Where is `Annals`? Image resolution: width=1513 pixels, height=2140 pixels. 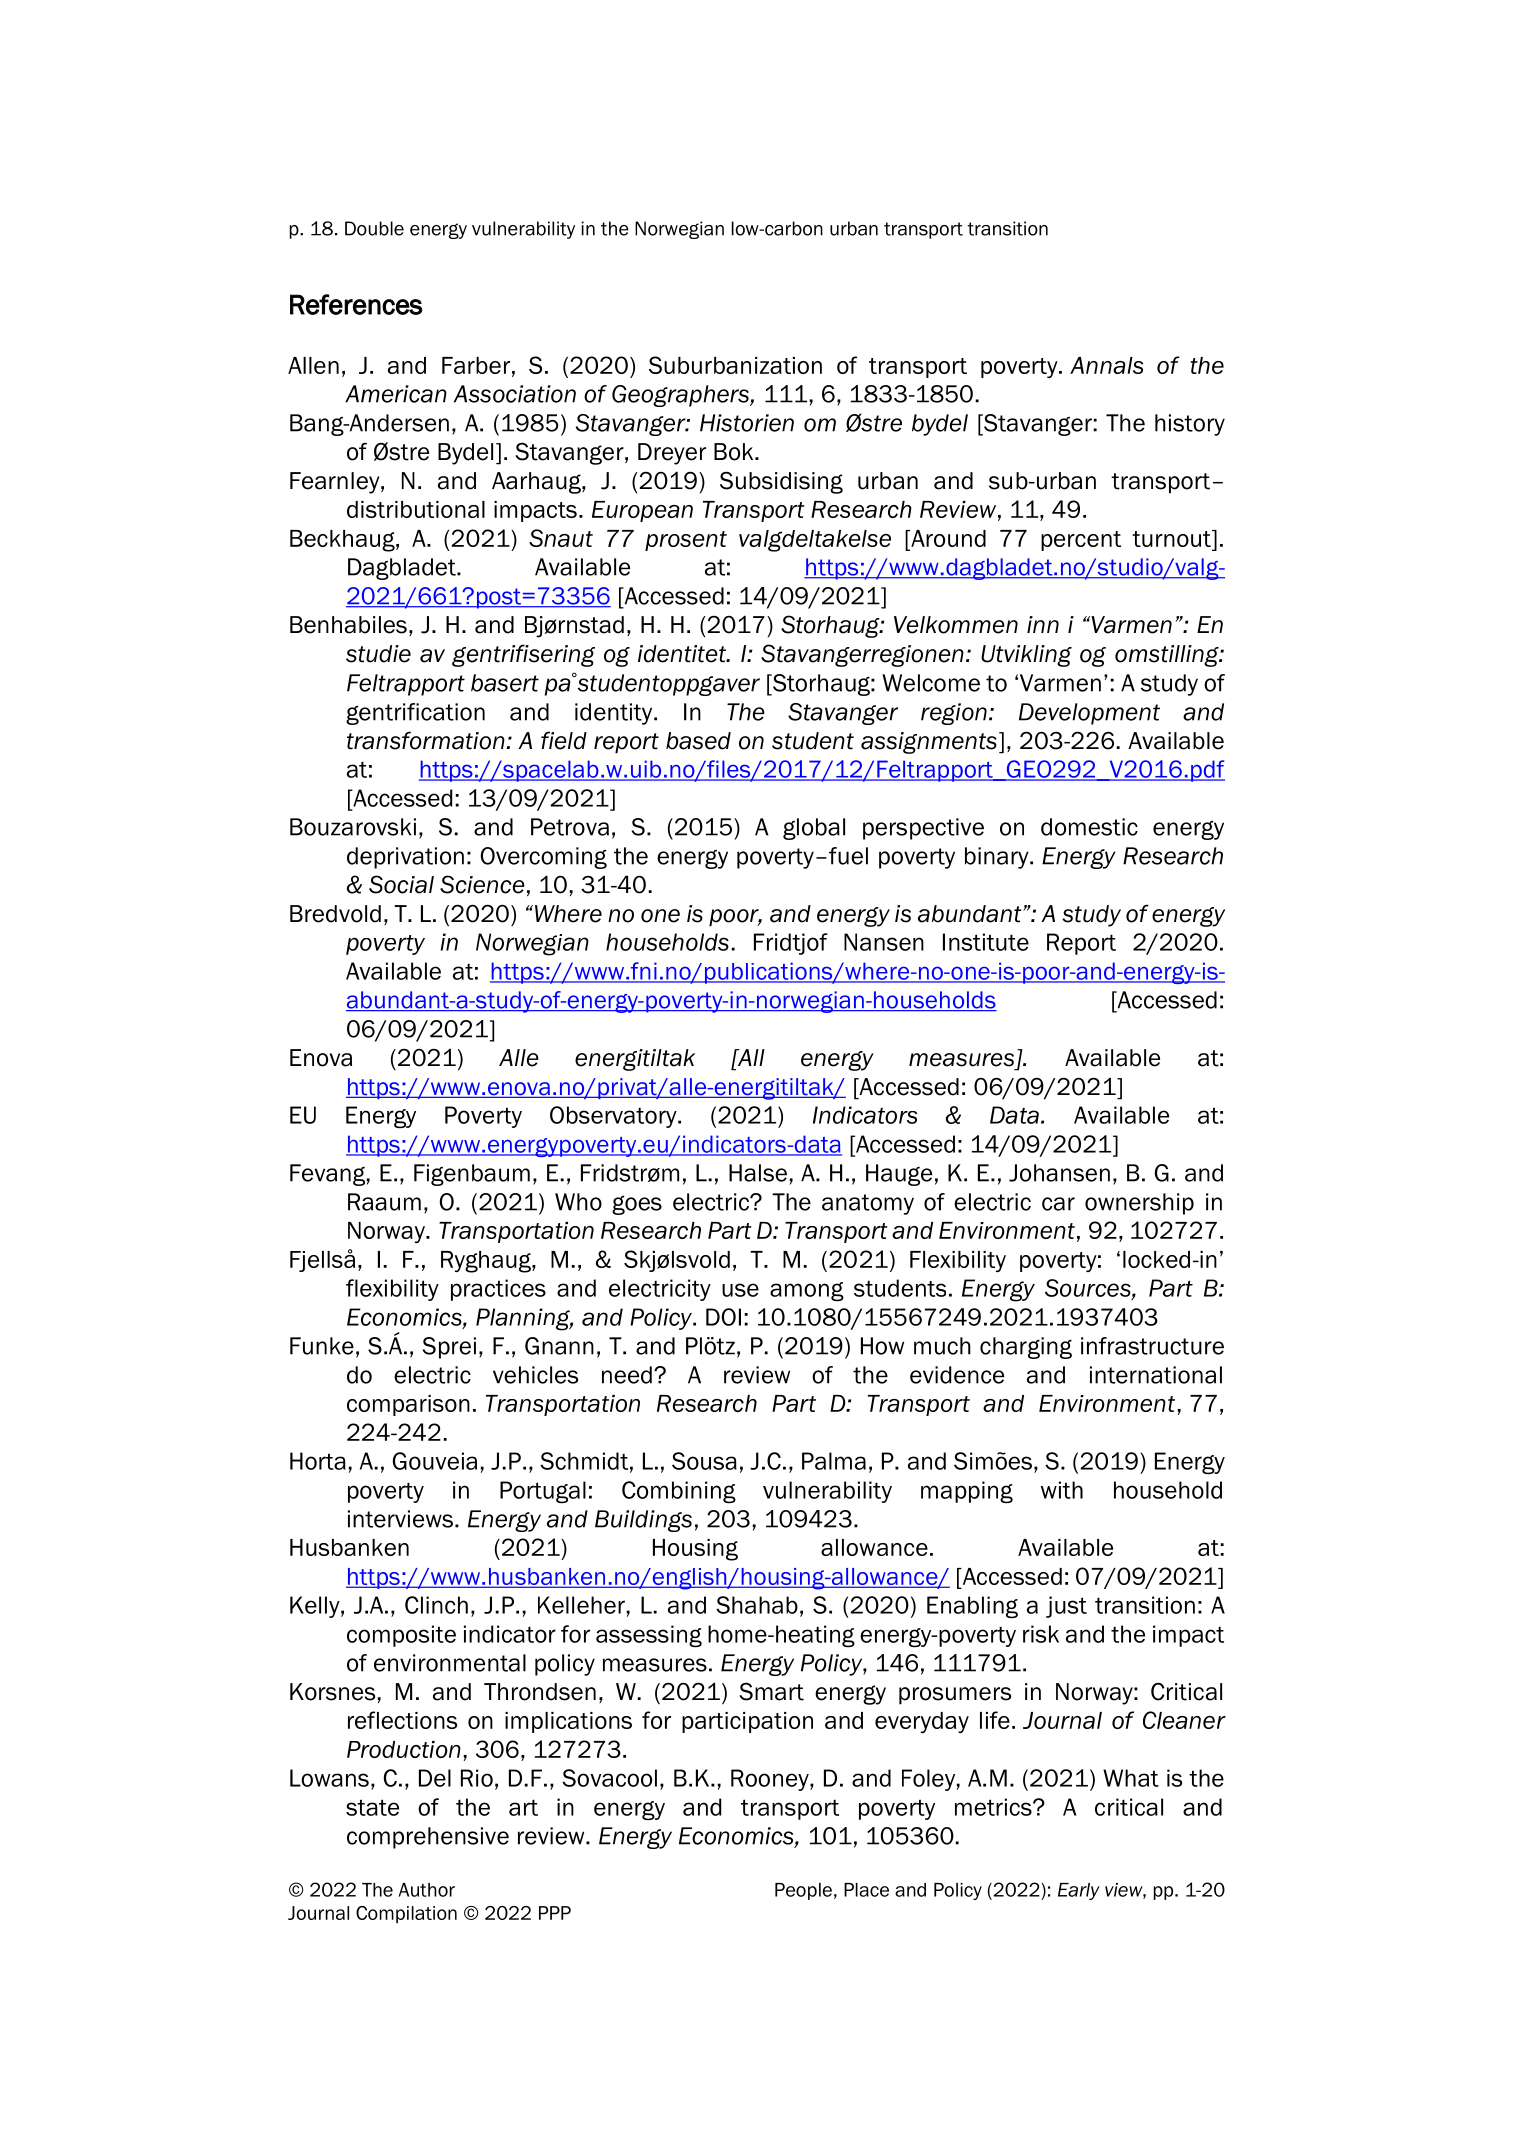
Annals is located at coordinates (1106, 365).
